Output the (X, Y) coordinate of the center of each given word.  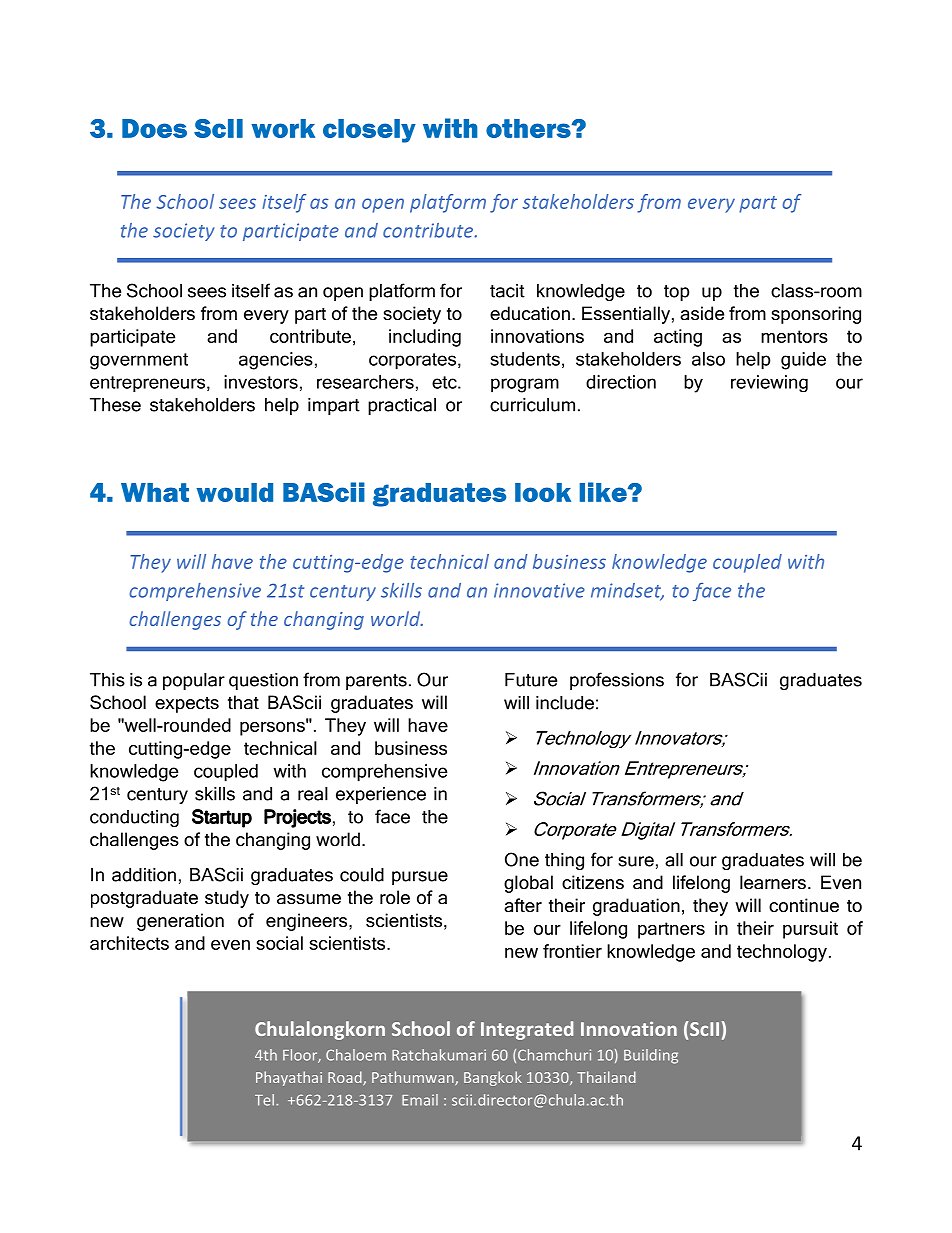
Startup (222, 818)
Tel (264, 1100)
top (676, 293)
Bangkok (493, 1078)
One (522, 859)
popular (194, 681)
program (525, 385)
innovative (539, 590)
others (529, 128)
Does (154, 128)
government (139, 361)
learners (773, 882)
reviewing (769, 383)
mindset (627, 591)
